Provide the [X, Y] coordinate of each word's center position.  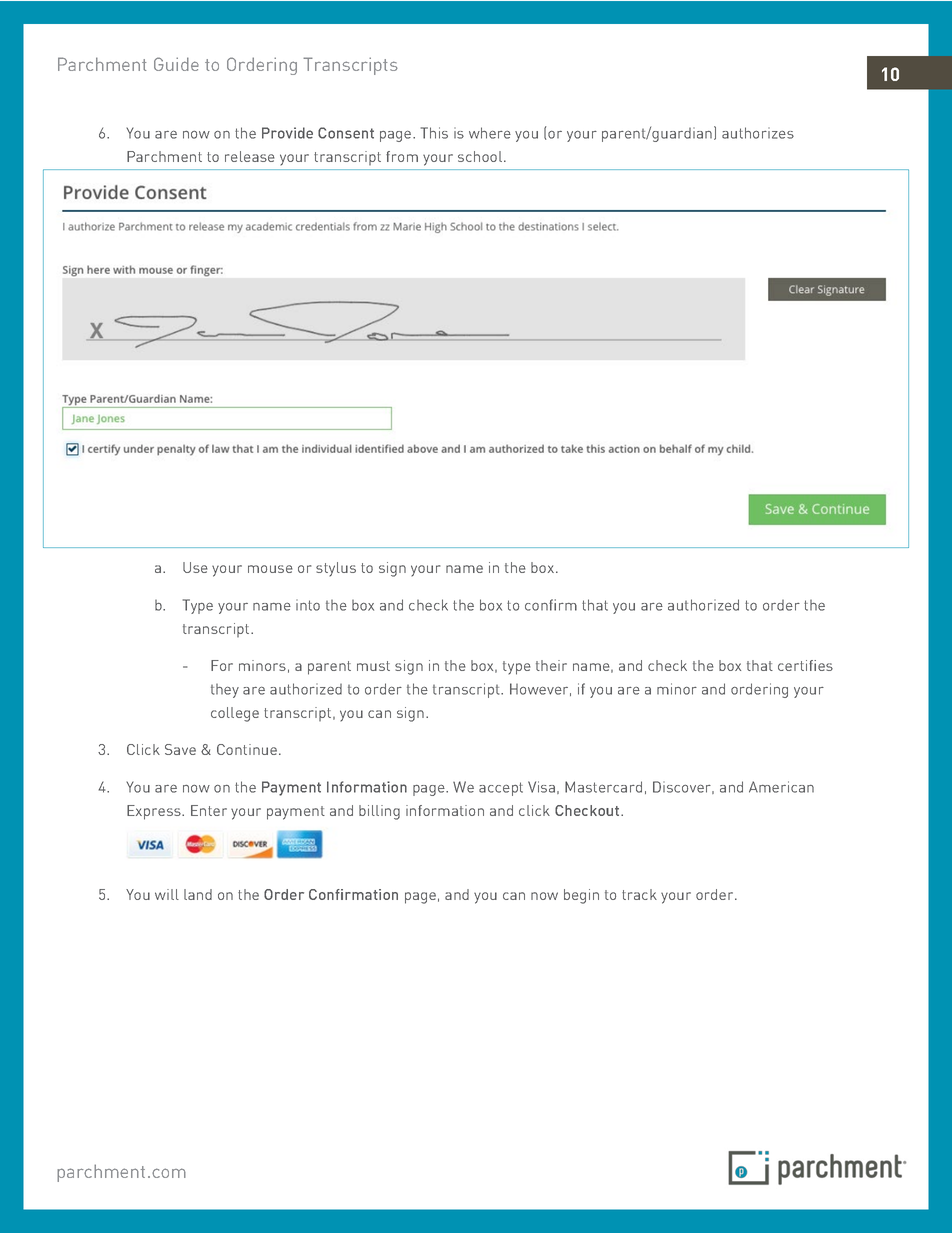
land [198, 894]
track [639, 894]
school [481, 156]
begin [581, 896]
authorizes [758, 133]
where [490, 133]
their [551, 665]
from [402, 156]
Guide [176, 64]
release [250, 156]
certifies [805, 665]
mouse [270, 569]
